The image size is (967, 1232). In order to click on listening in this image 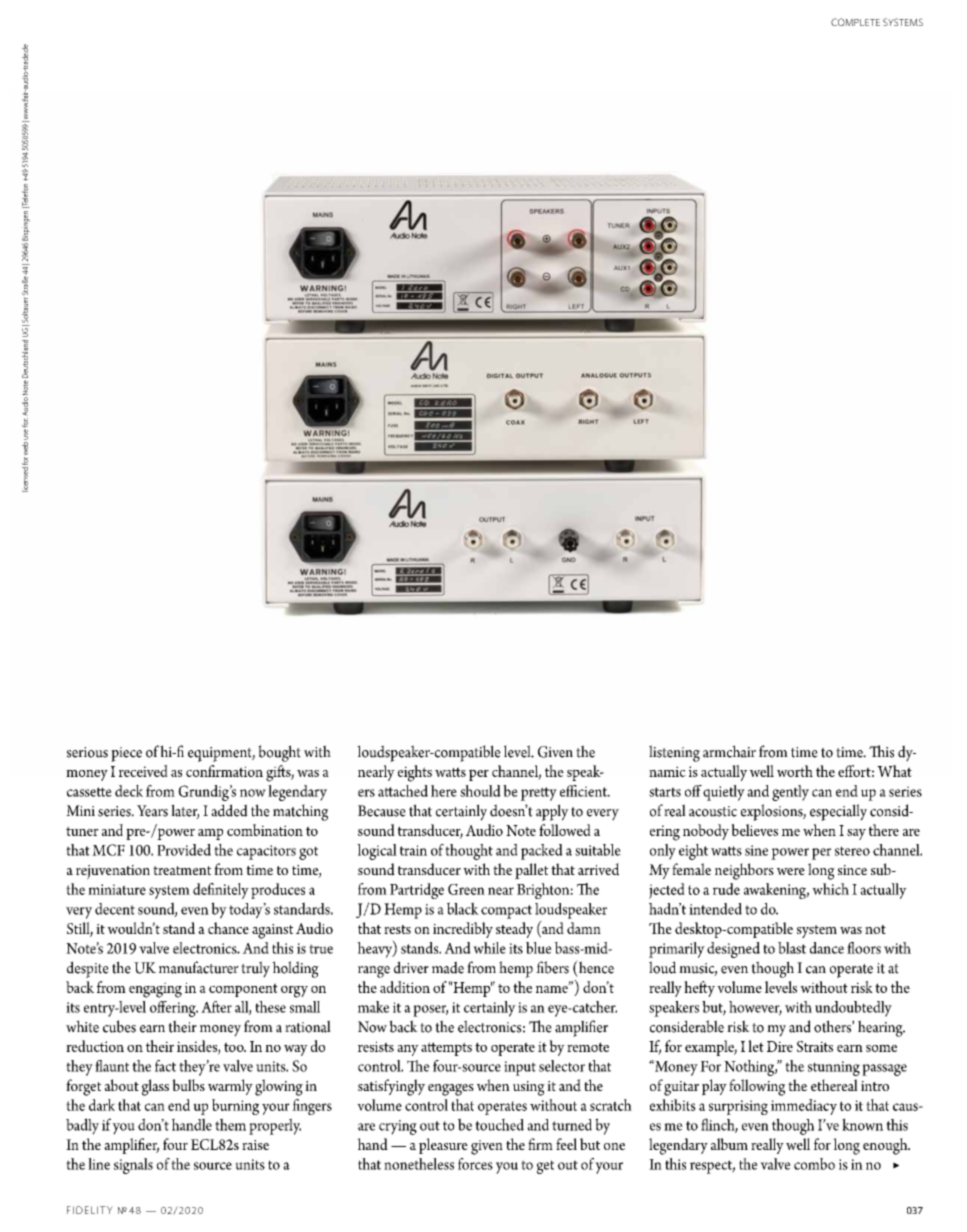, I will do `click(674, 753)`.
